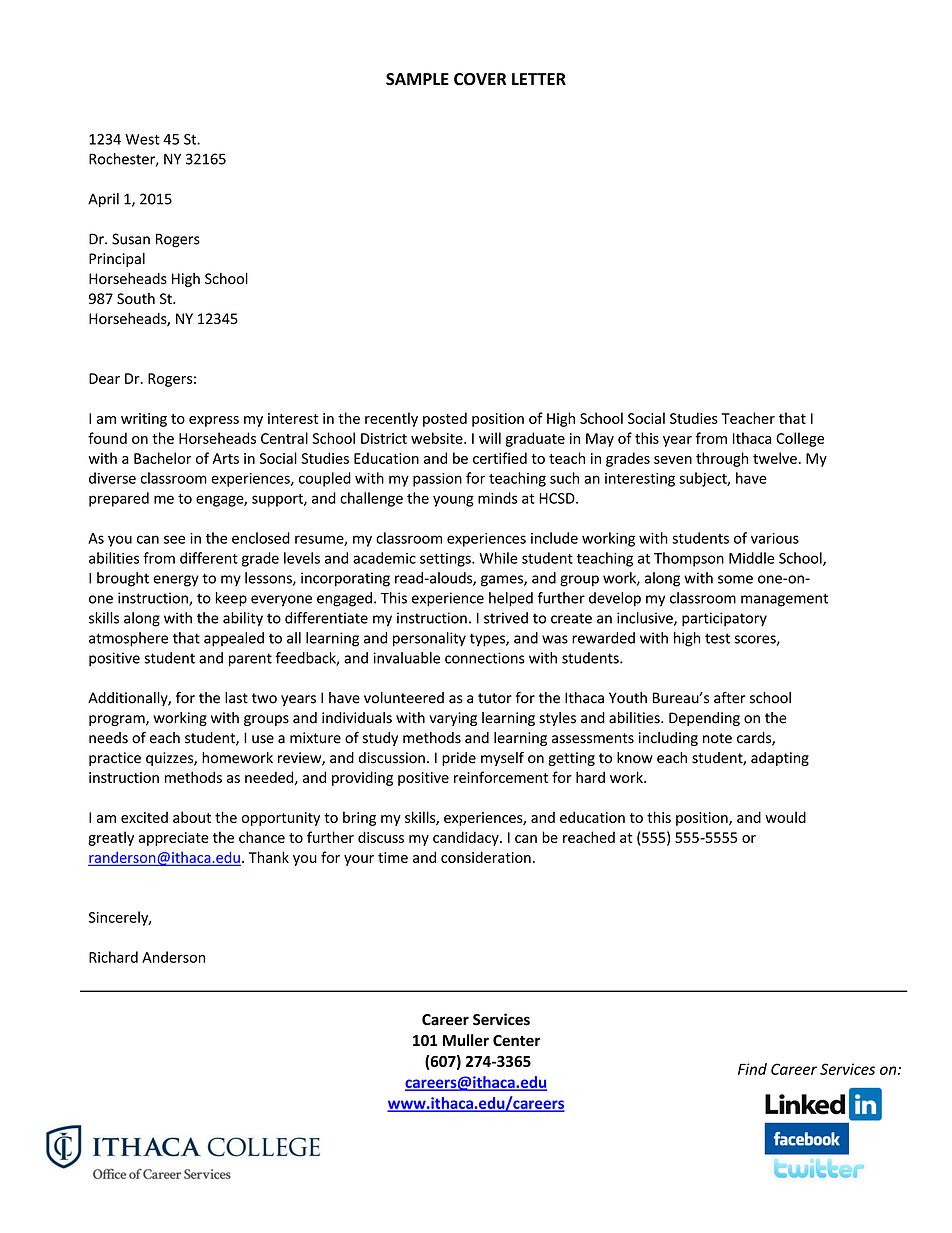 Image resolution: width=952 pixels, height=1233 pixels. What do you see at coordinates (539, 79) in the page?
I see `LETTER` at bounding box center [539, 79].
